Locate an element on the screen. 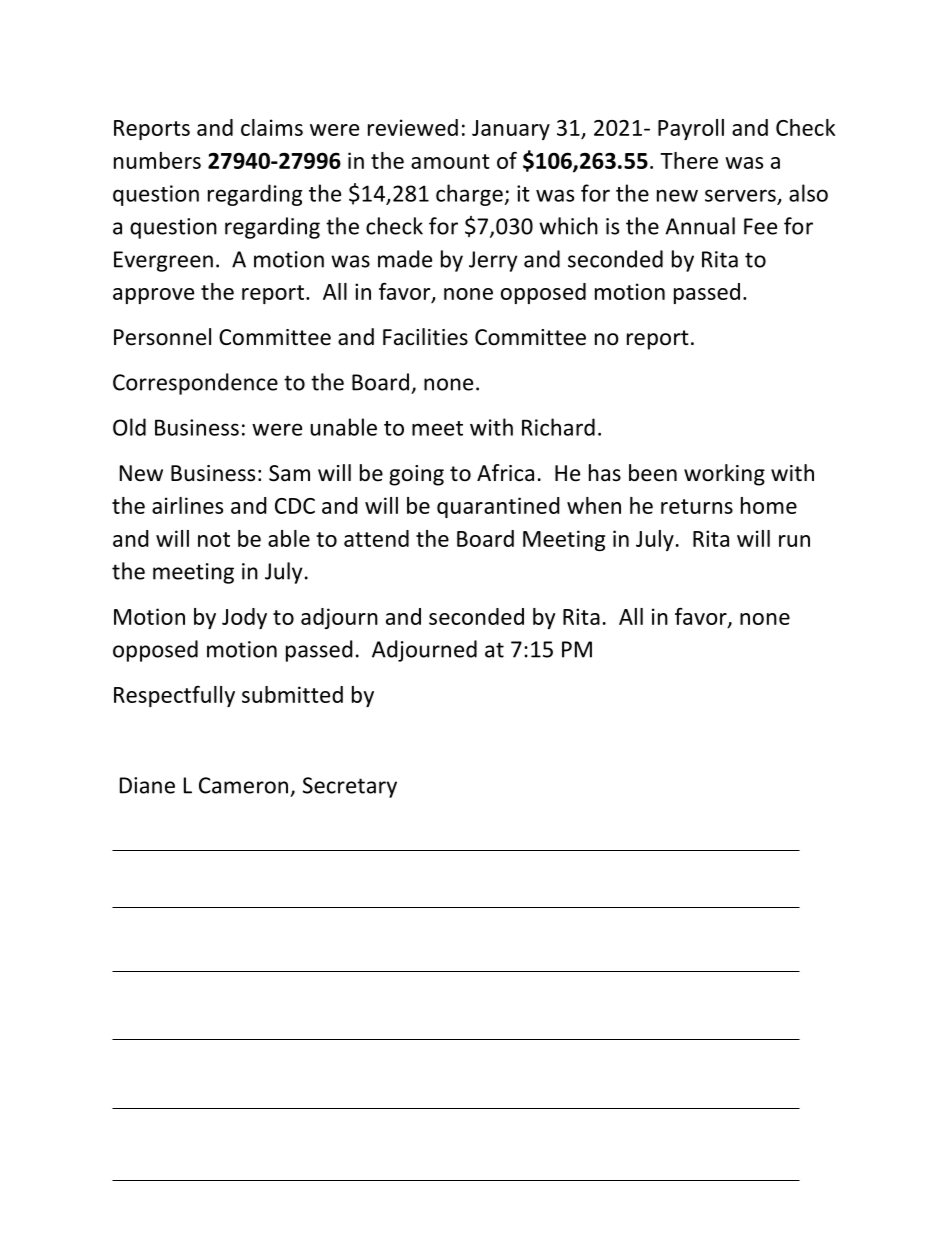 This screenshot has width=952, height=1233. returns is located at coordinates (697, 506).
